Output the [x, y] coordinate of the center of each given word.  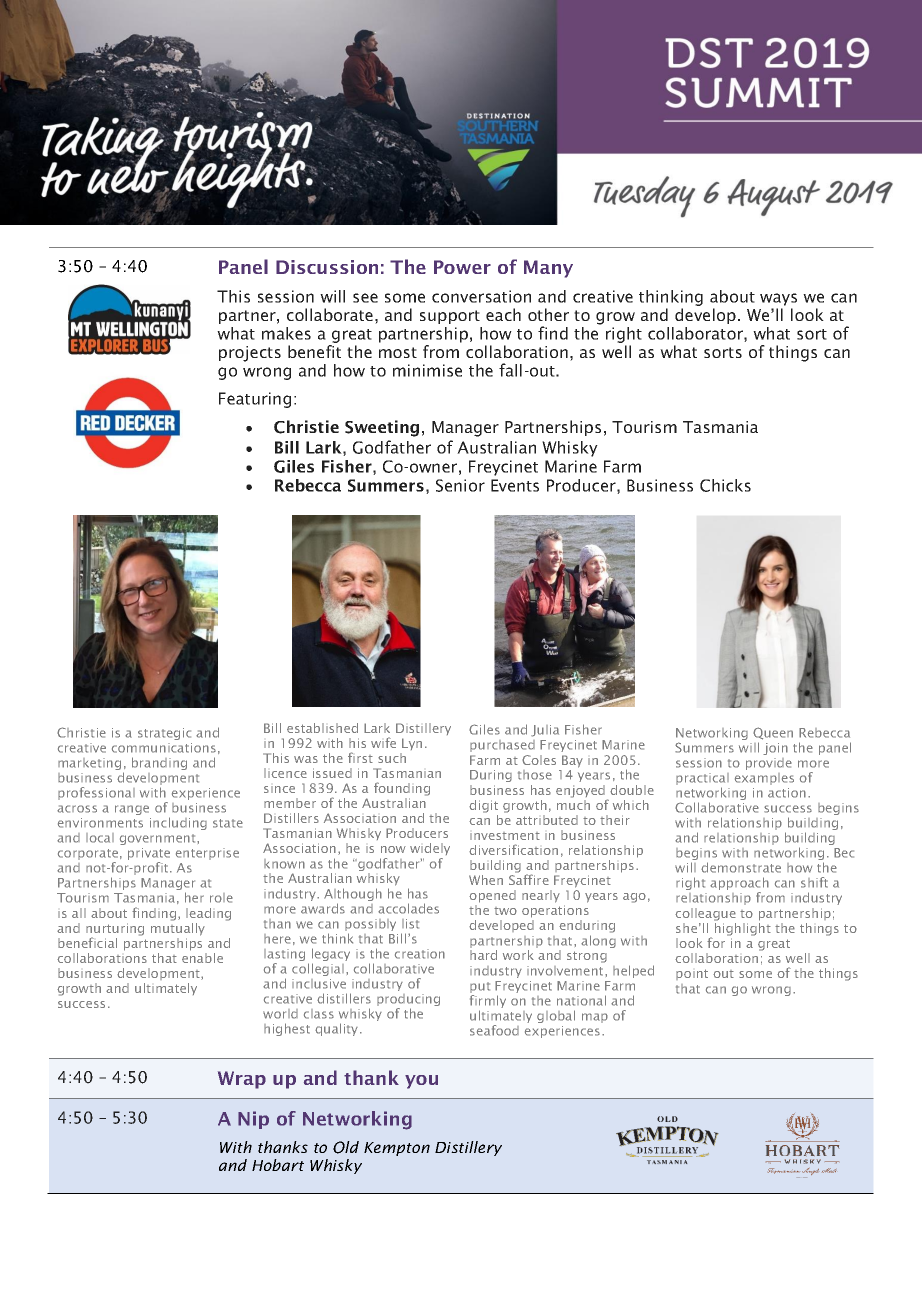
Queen [773, 733]
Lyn [412, 744]
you [421, 1082]
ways [778, 299]
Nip [253, 1120]
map [595, 1018]
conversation [481, 296]
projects [250, 354]
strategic [164, 734]
